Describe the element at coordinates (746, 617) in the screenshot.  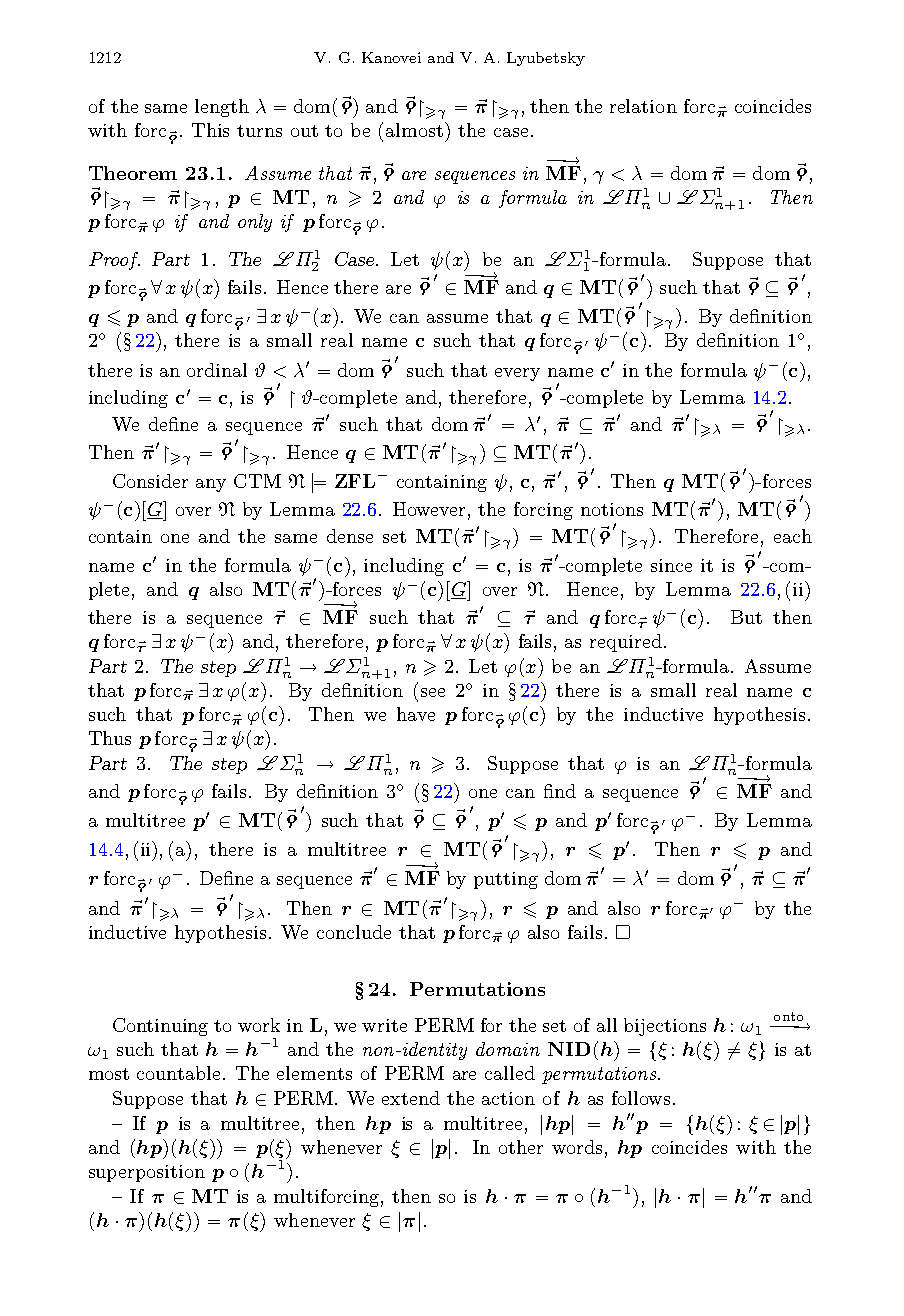
I see `But` at that location.
